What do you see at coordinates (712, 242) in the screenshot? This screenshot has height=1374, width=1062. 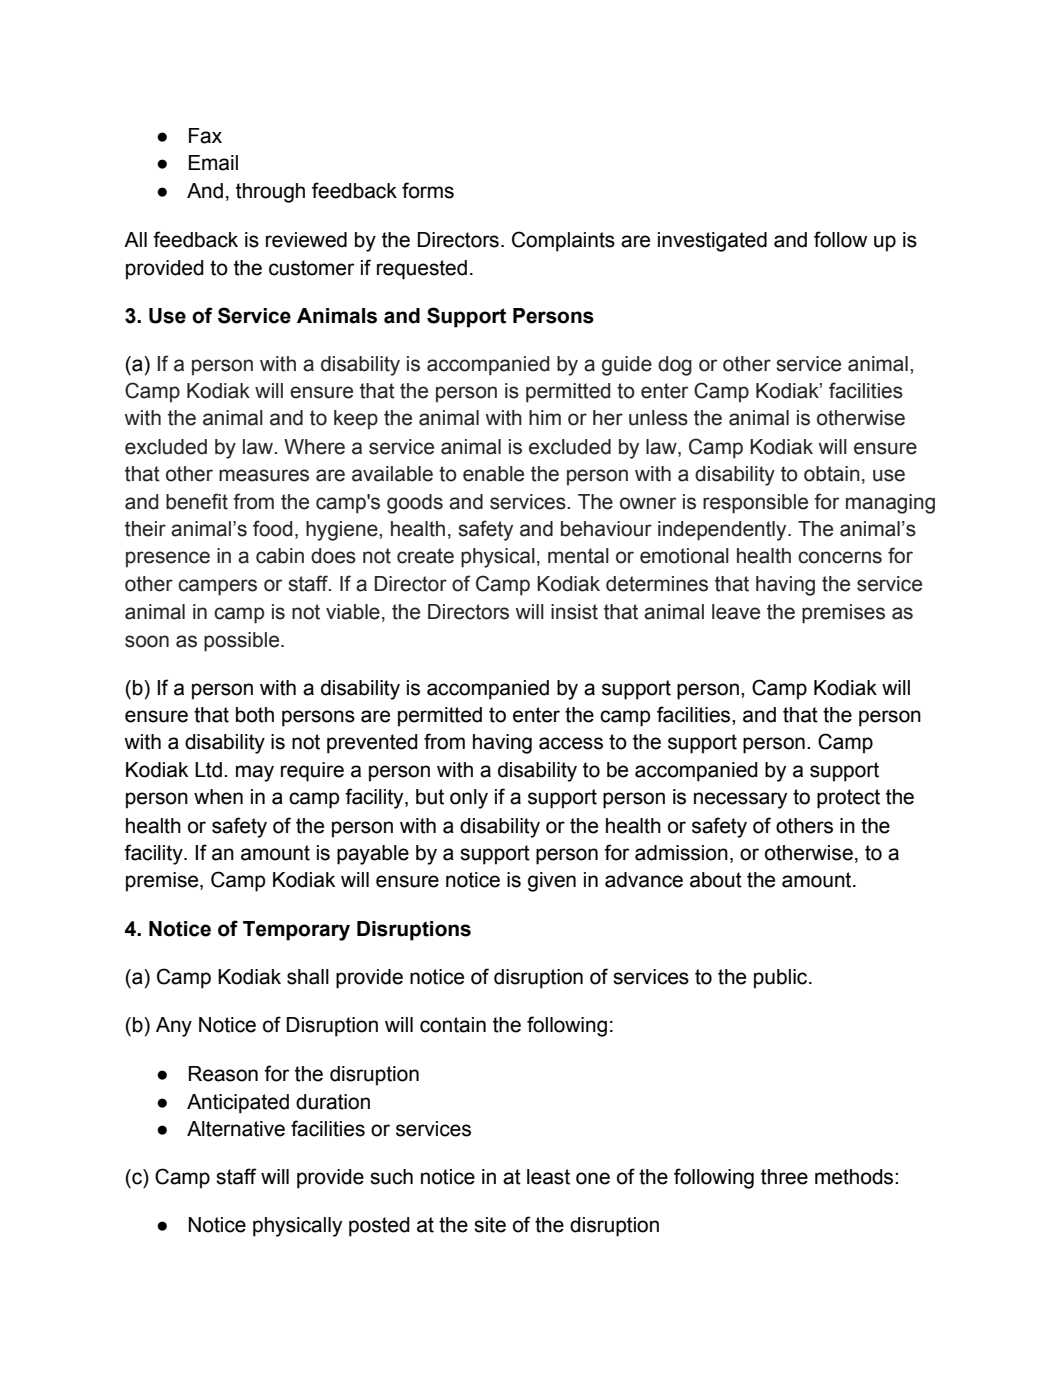 I see `investigated` at bounding box center [712, 242].
